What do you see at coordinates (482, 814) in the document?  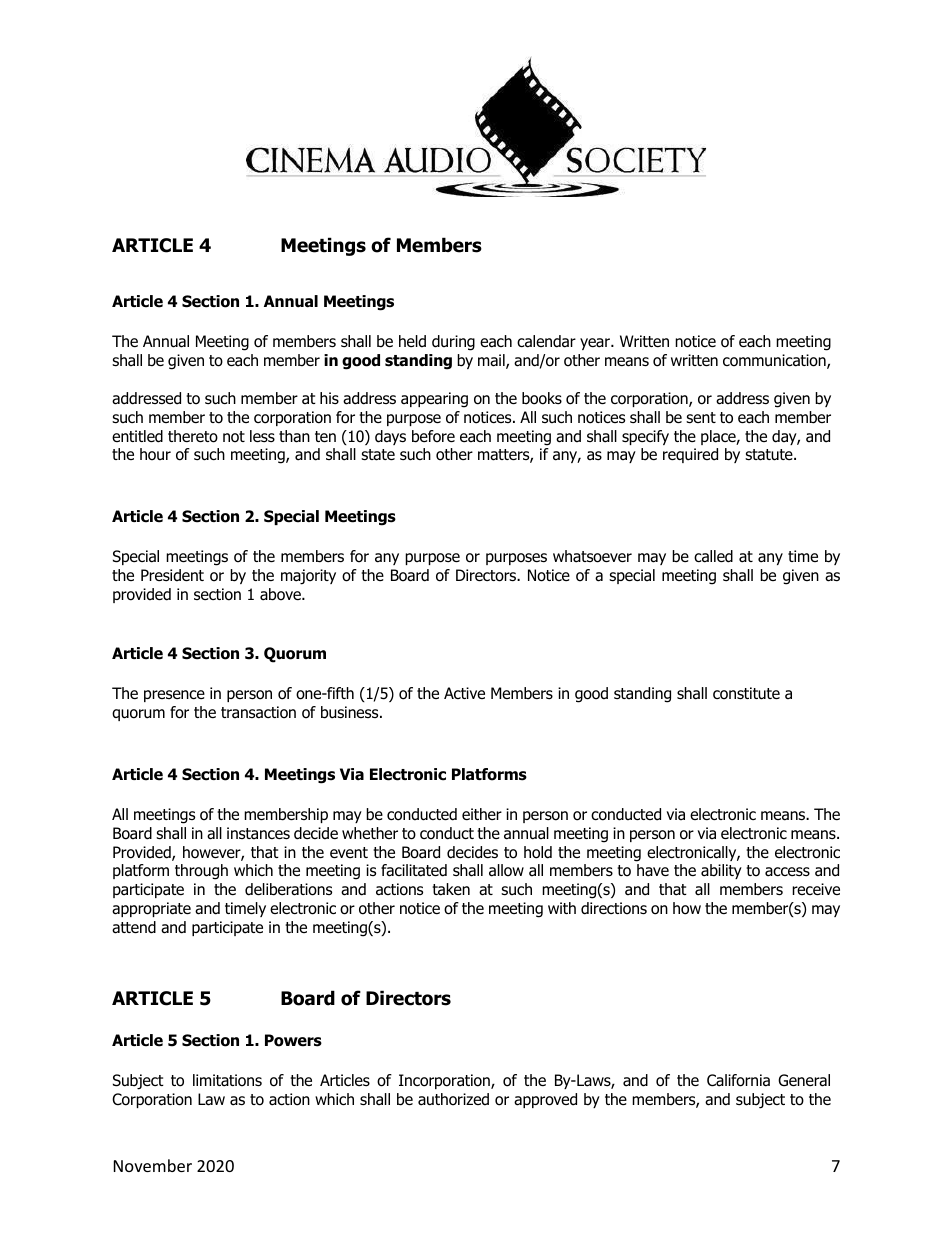 I see `either` at bounding box center [482, 814].
